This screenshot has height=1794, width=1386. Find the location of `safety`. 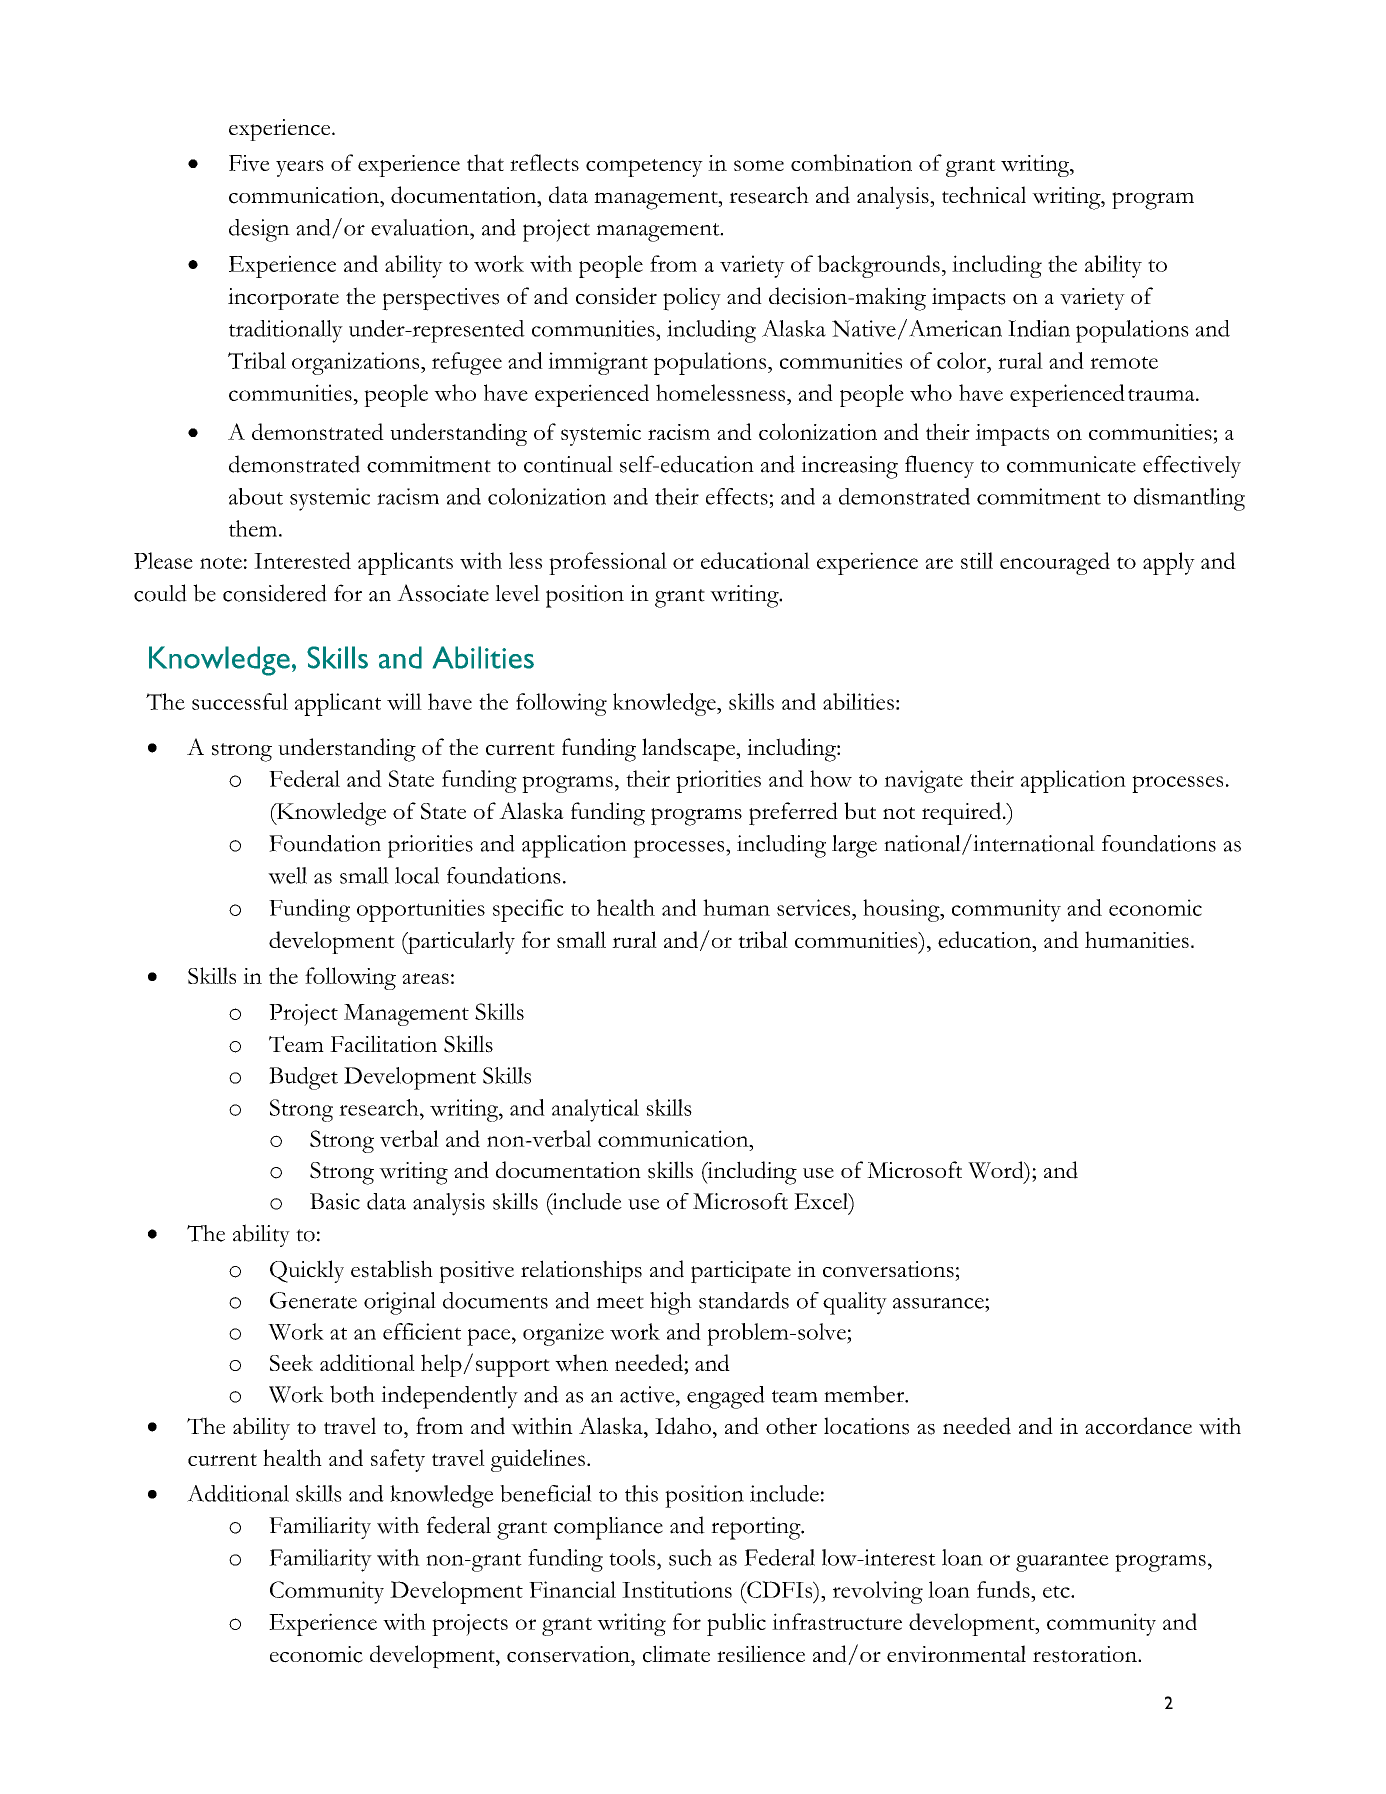

safety is located at coordinates (398, 1460).
